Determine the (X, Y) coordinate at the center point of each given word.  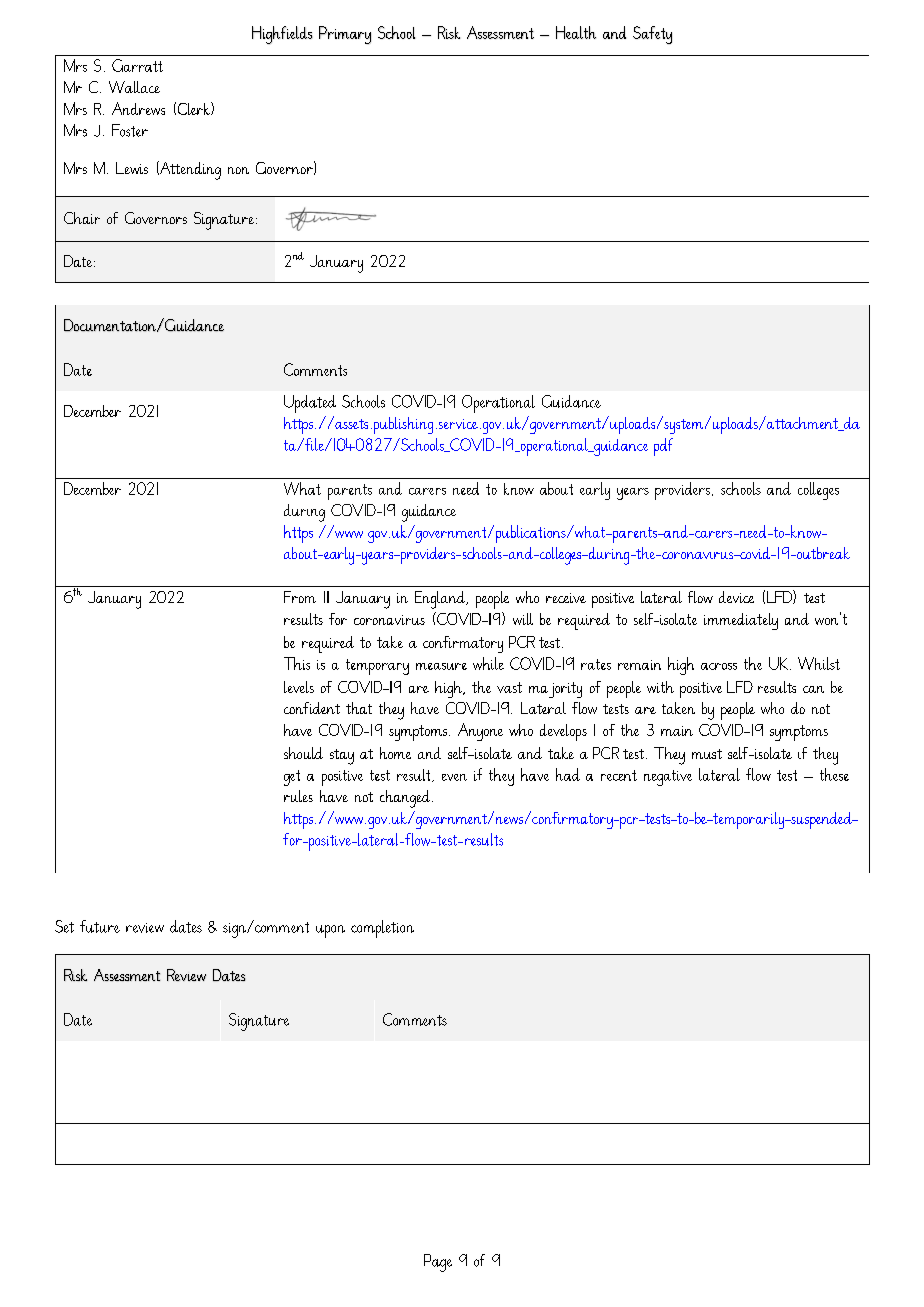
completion (382, 929)
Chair (82, 218)
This (297, 663)
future (100, 926)
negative (668, 778)
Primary (345, 35)
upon (330, 931)
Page (438, 1263)
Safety (652, 35)
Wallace (134, 87)
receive (566, 598)
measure (441, 666)
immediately (741, 621)
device (736, 597)
